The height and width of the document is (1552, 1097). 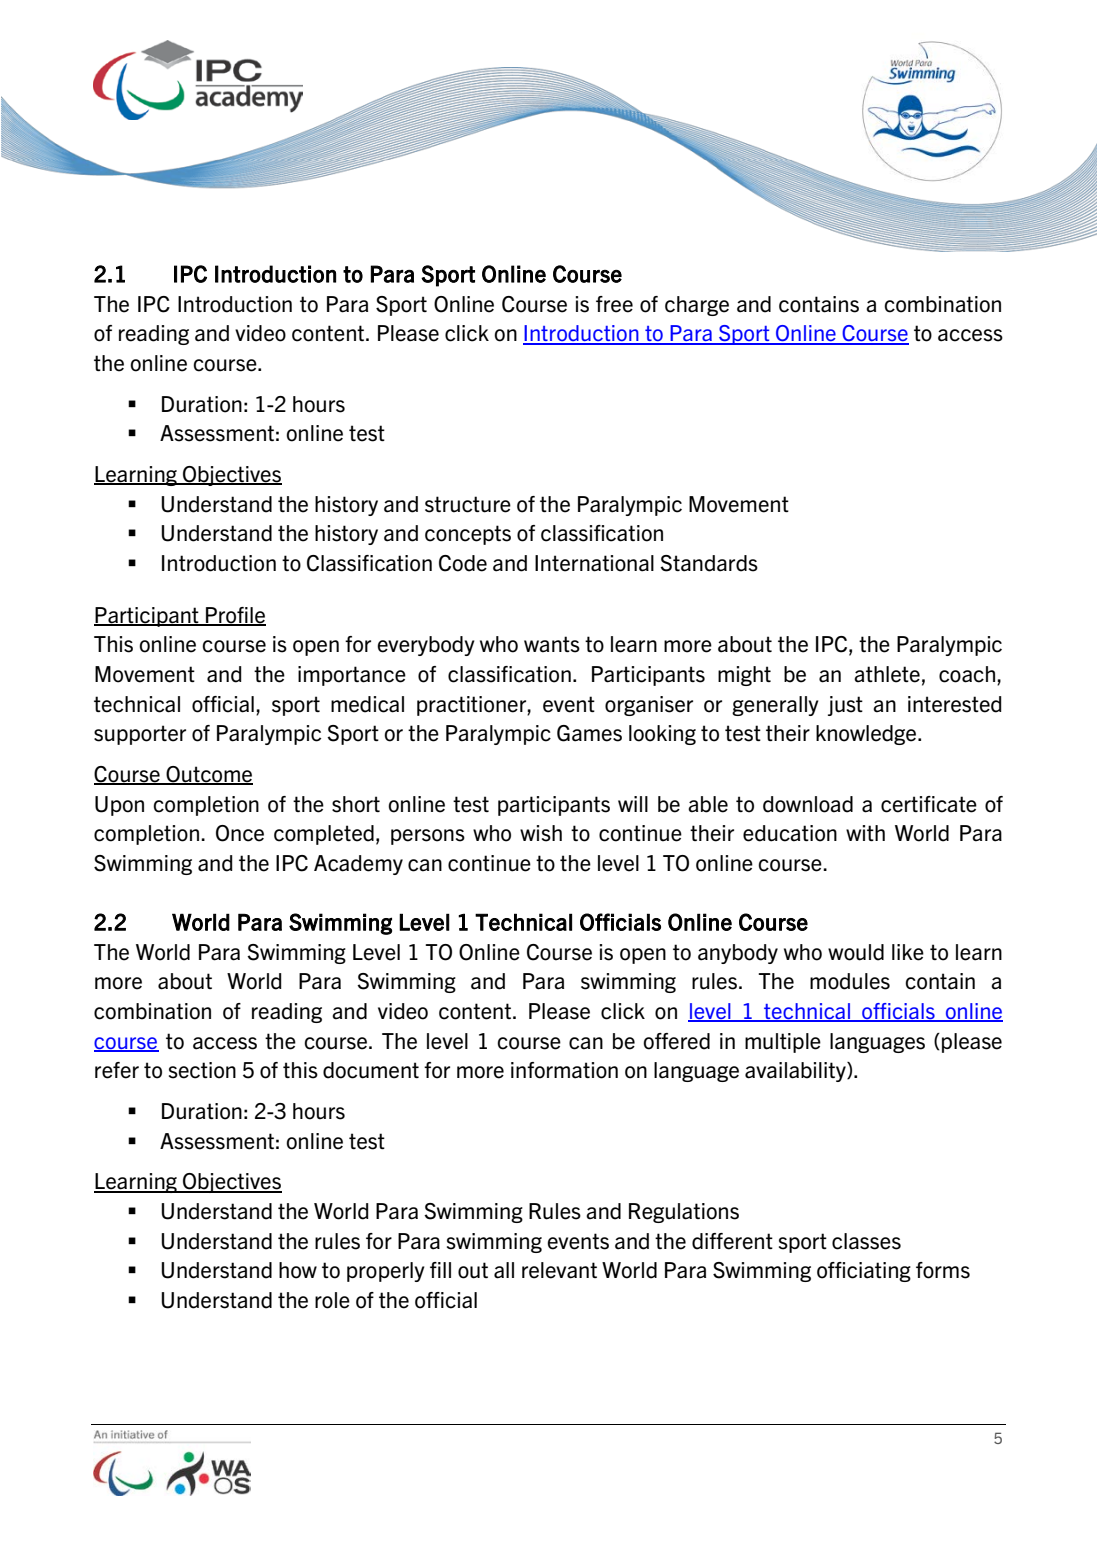 What do you see at coordinates (614, 304) in the document?
I see `free` at bounding box center [614, 304].
